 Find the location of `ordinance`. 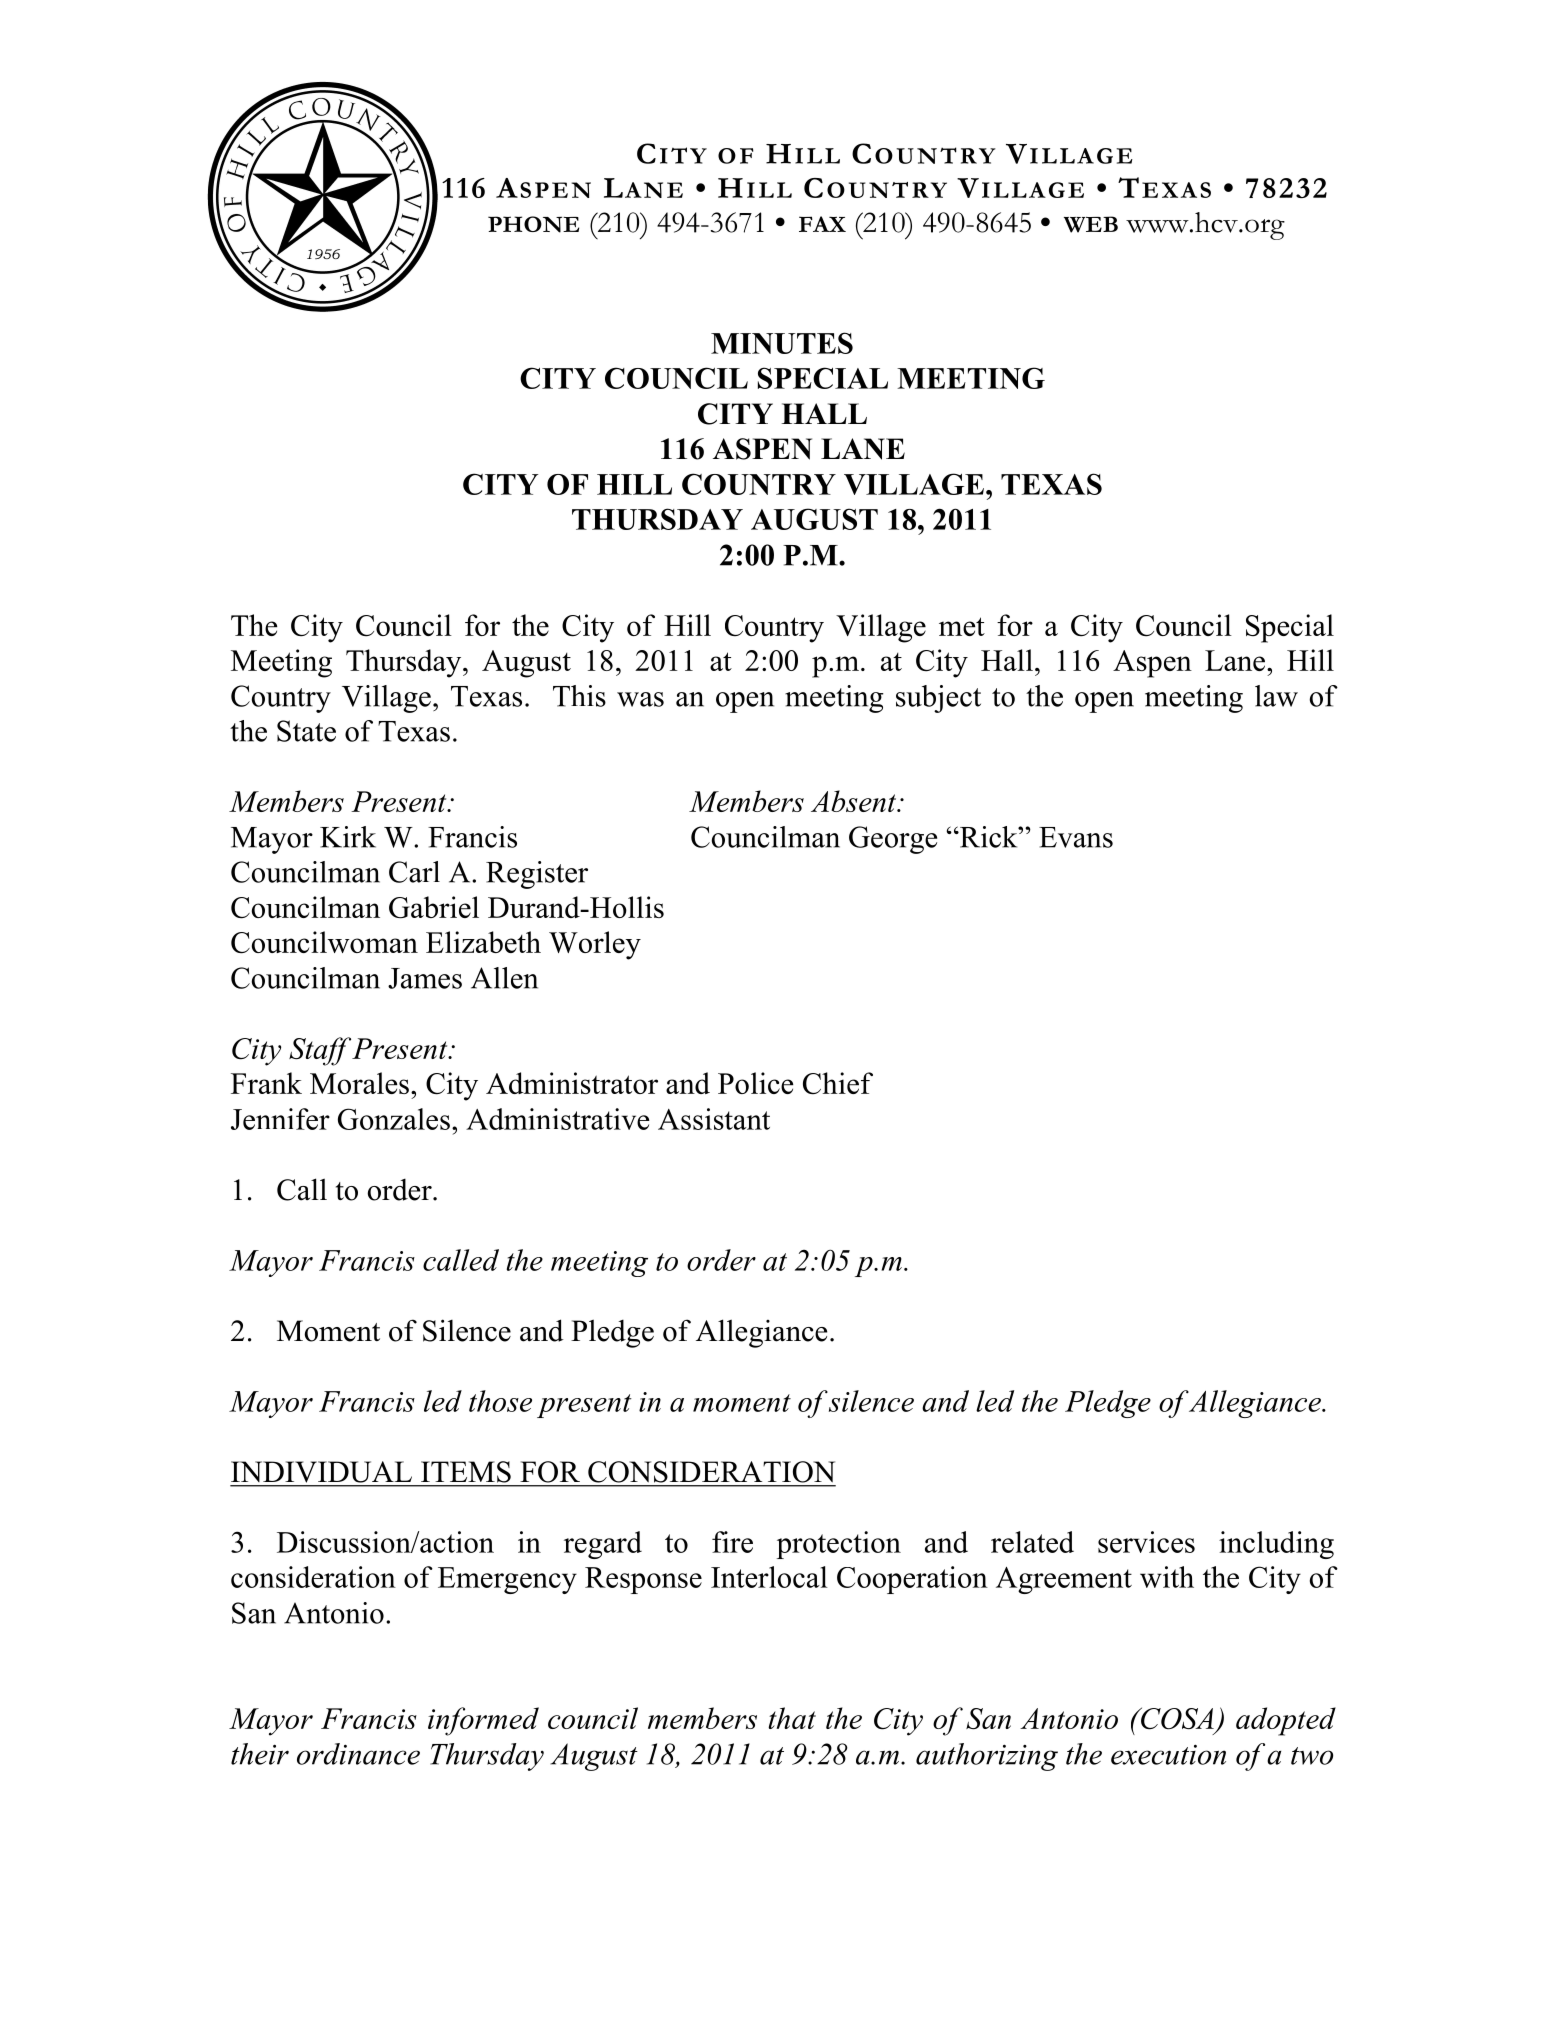

ordinance is located at coordinates (358, 1754).
